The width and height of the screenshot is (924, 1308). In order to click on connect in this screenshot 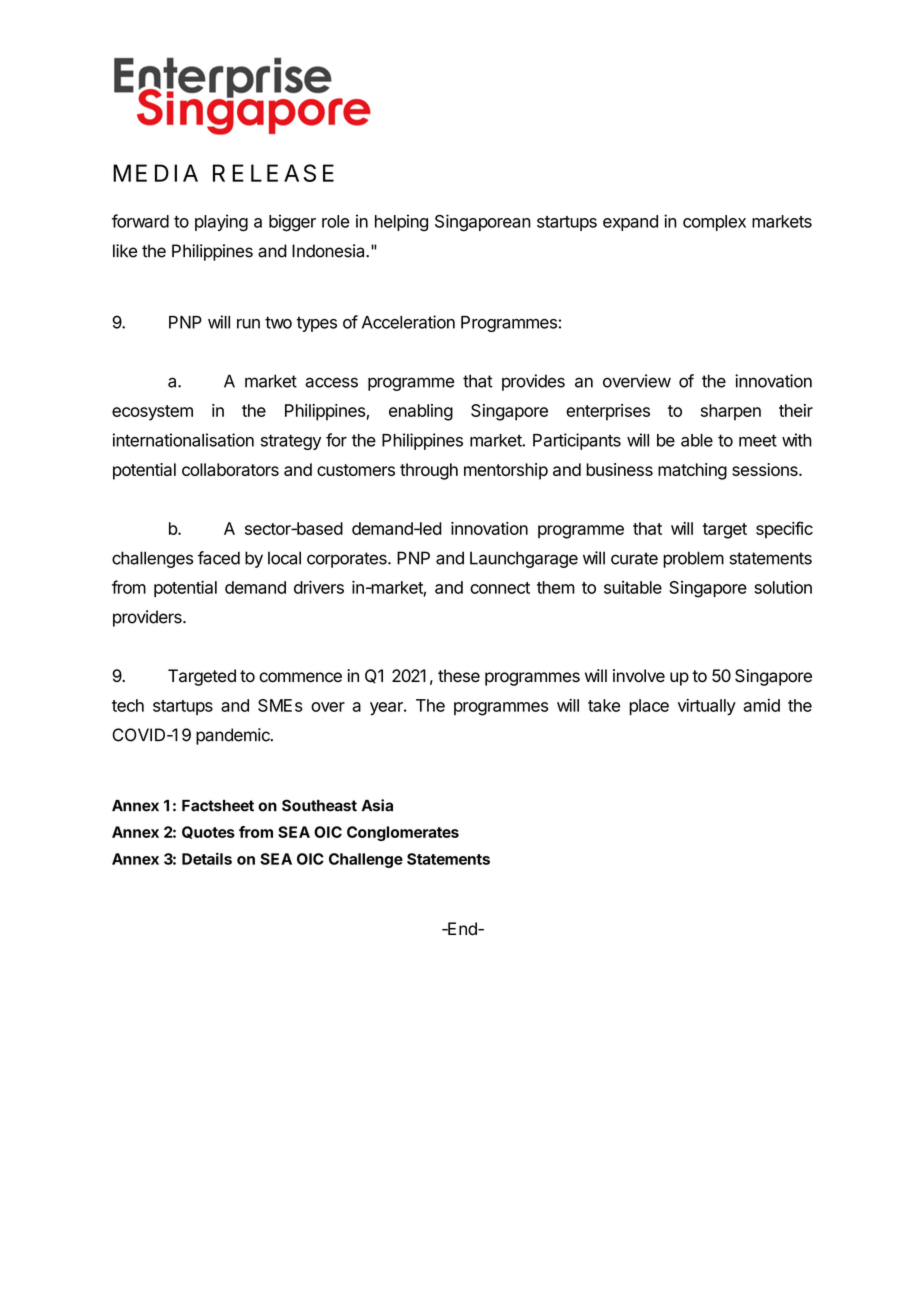, I will do `click(500, 588)`.
